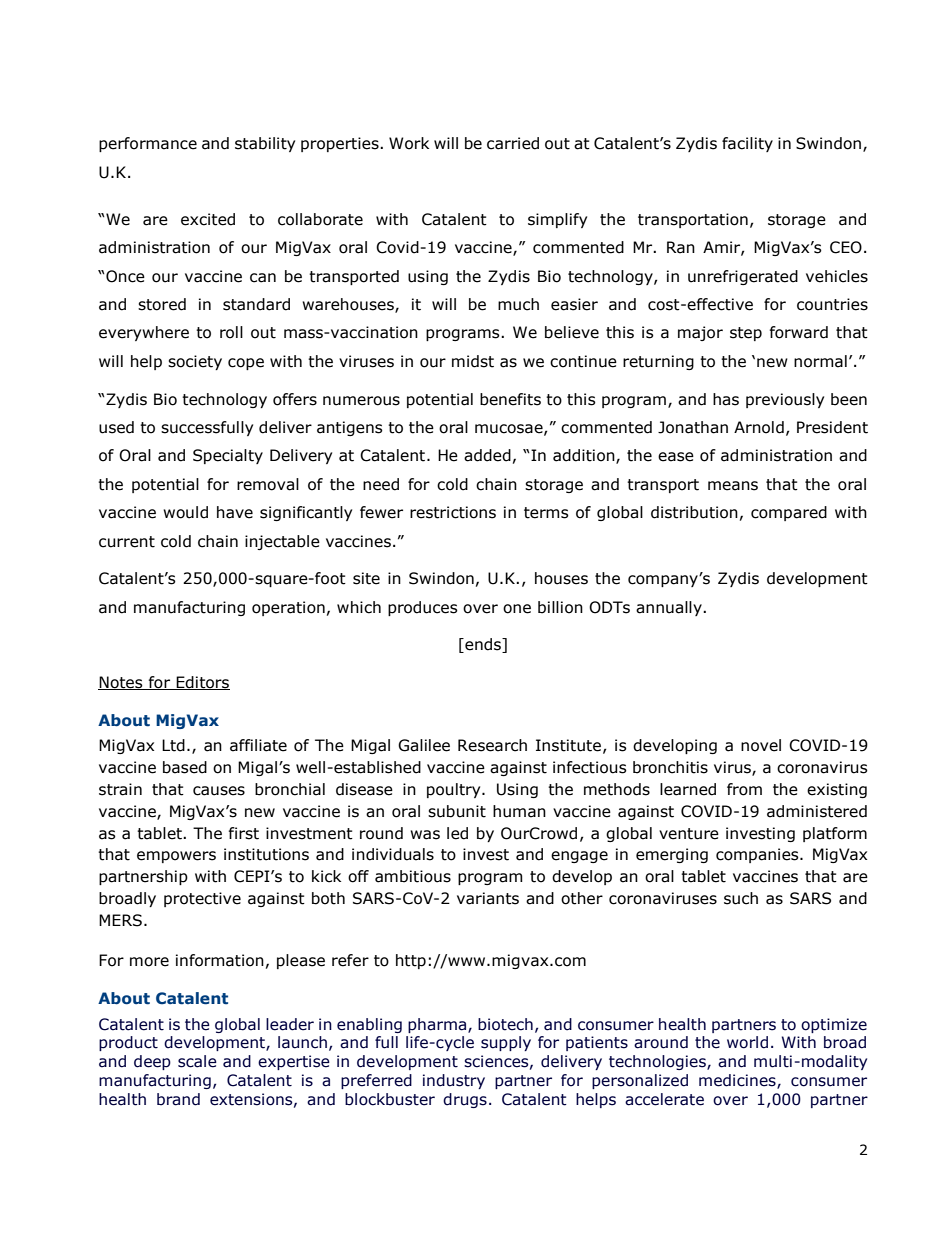 The height and width of the screenshot is (1233, 952). I want to click on society, so click(195, 362).
